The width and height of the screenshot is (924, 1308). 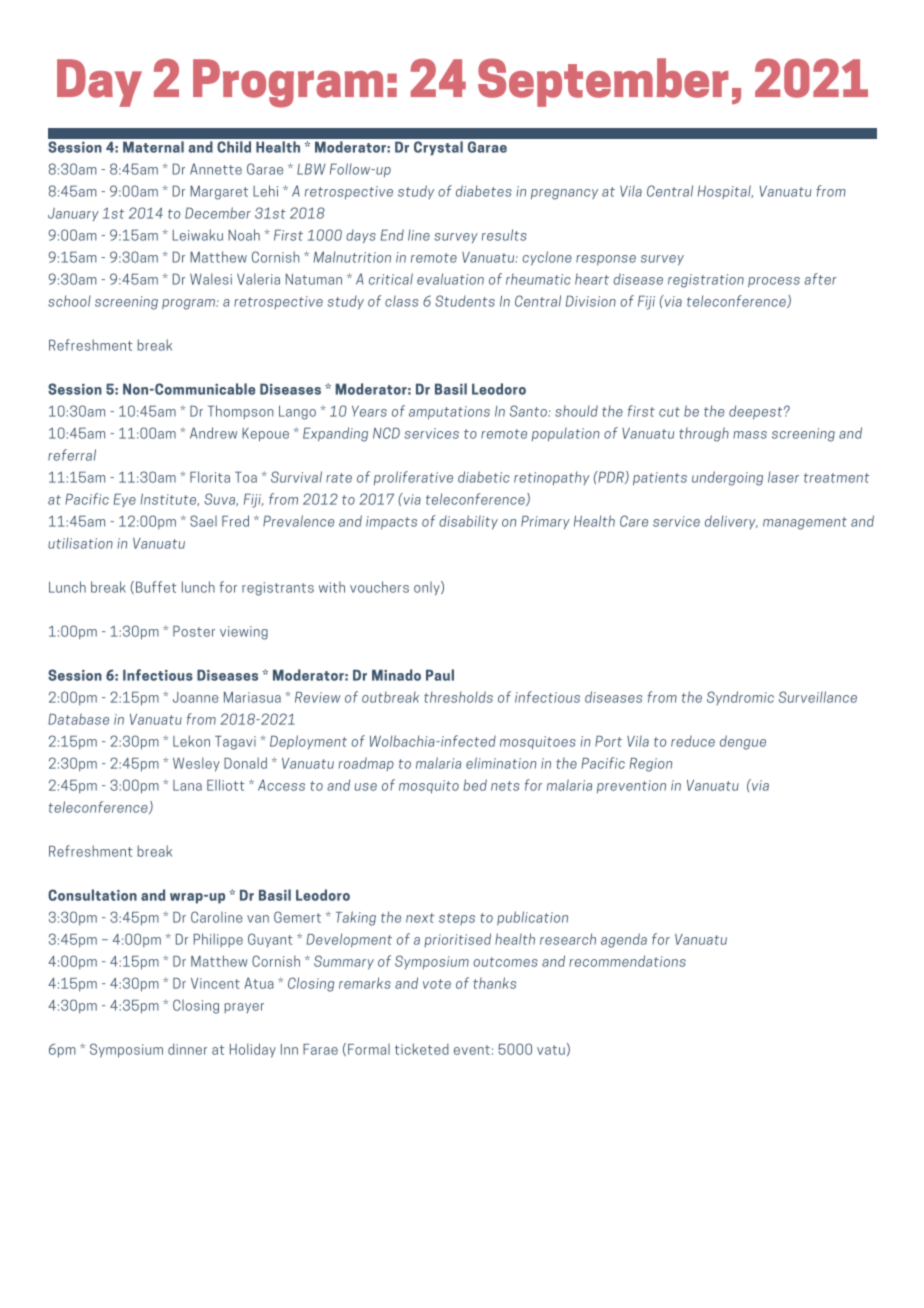 I want to click on Annette, so click(x=216, y=169).
